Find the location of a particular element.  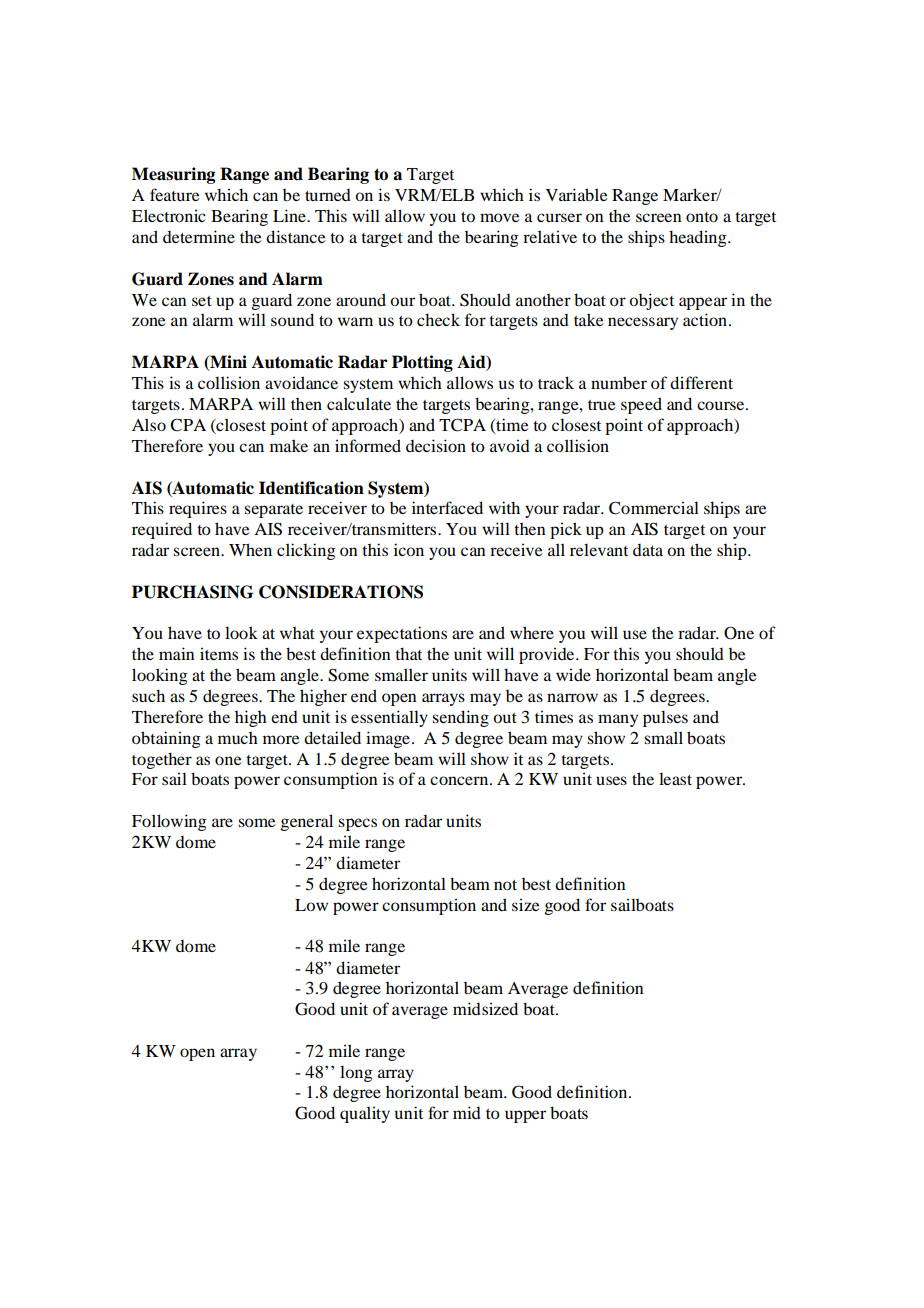

When is located at coordinates (250, 549).
